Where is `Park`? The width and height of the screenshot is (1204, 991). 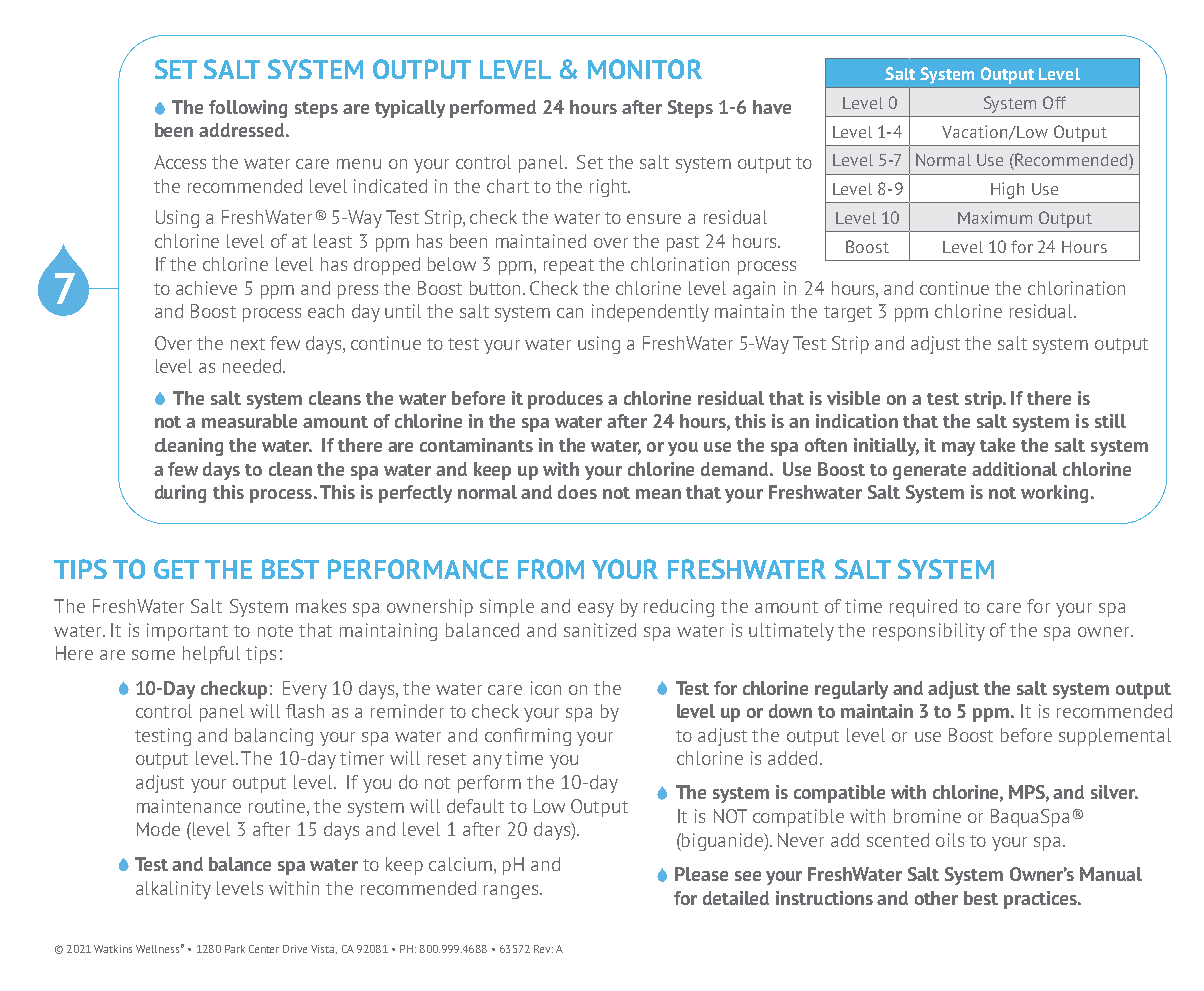
Park is located at coordinates (235, 949).
